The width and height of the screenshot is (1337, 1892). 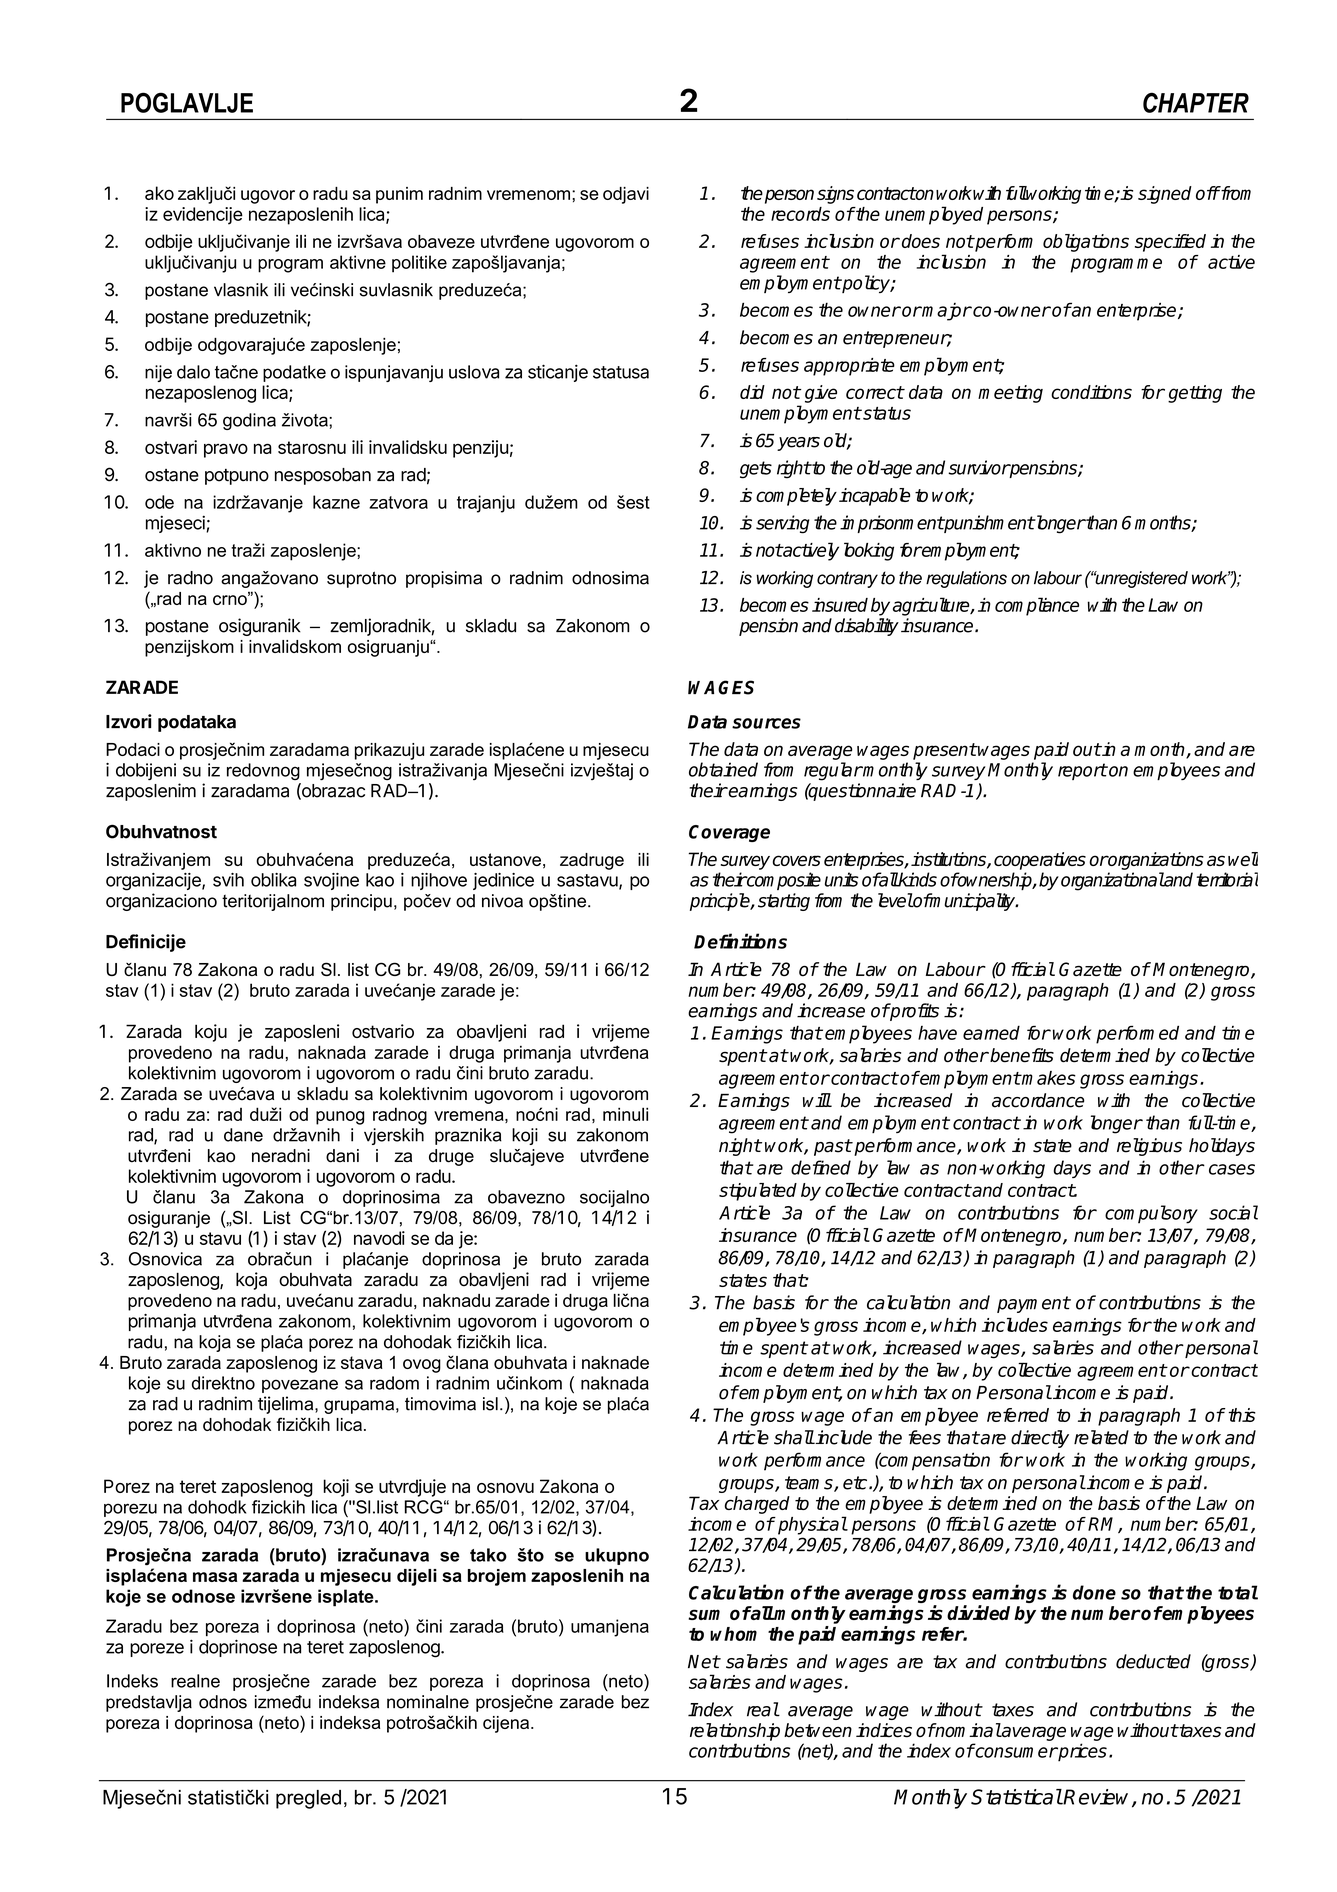 What do you see at coordinates (1048, 1078) in the screenshot?
I see `makes` at bounding box center [1048, 1078].
